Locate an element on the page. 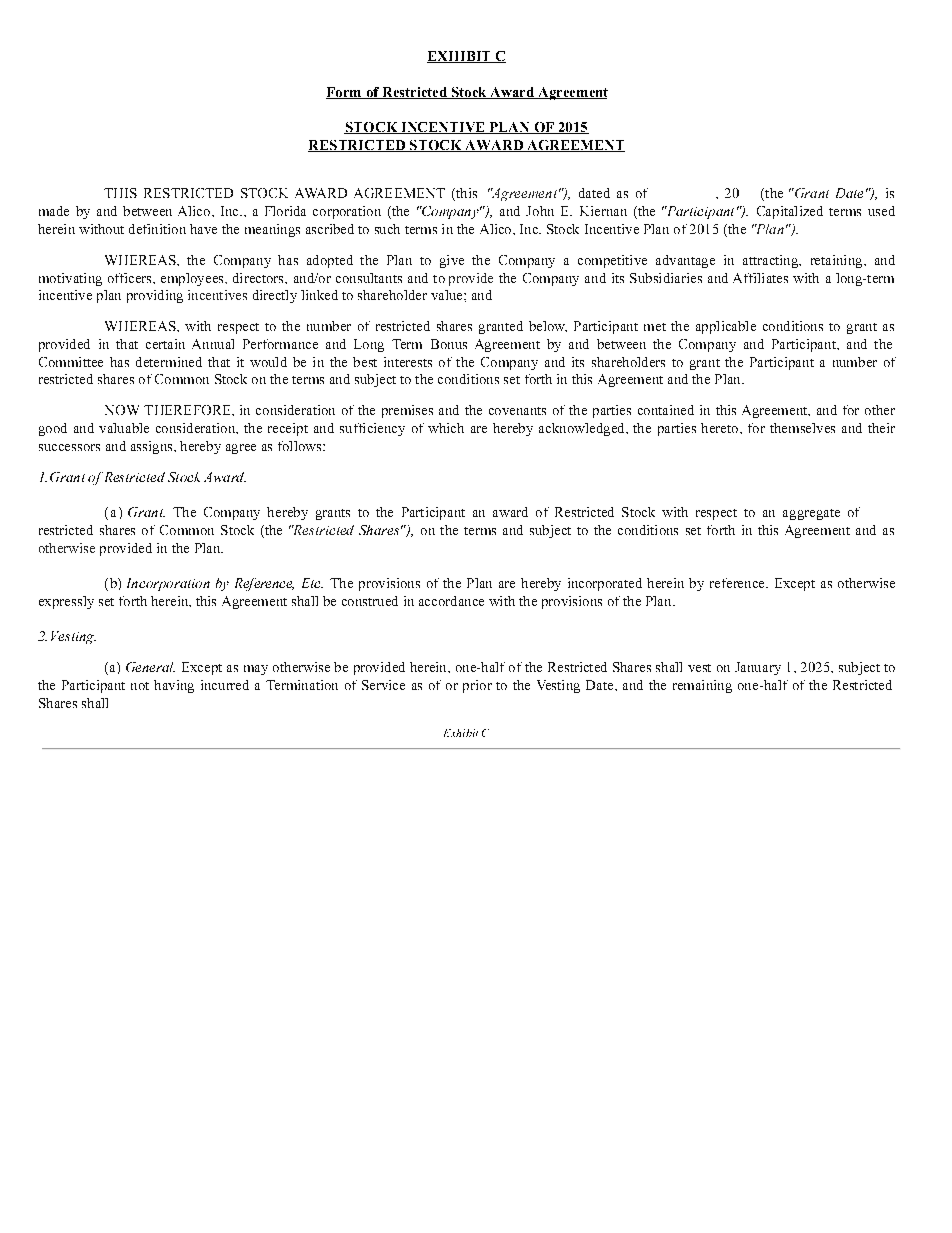 The width and height of the document is (952, 1233). definition is located at coordinates (157, 229).
